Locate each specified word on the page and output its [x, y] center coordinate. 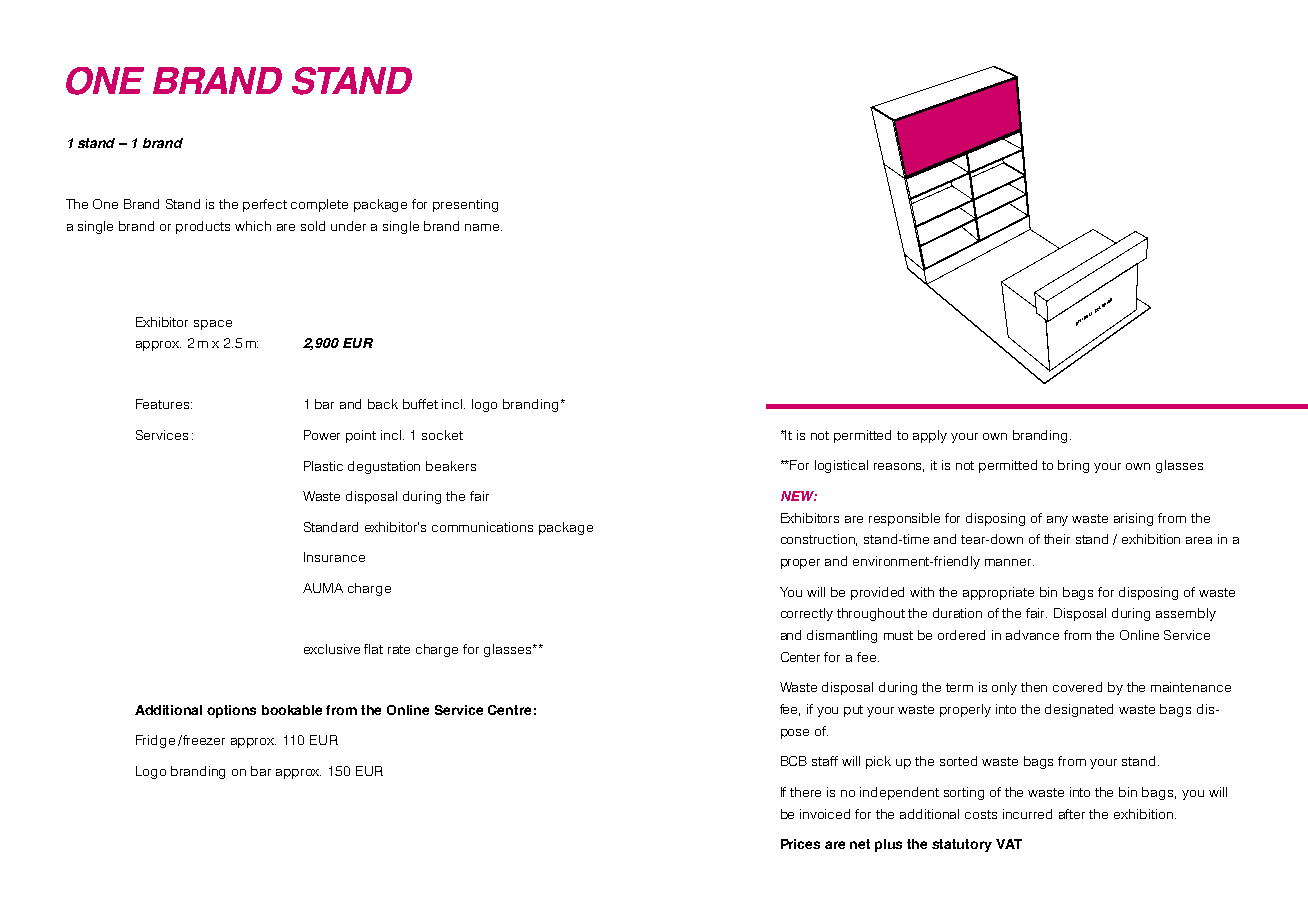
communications [482, 527]
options [231, 711]
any [1057, 521]
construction [819, 540]
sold [313, 226]
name [483, 227]
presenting [465, 205]
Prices [800, 844]
